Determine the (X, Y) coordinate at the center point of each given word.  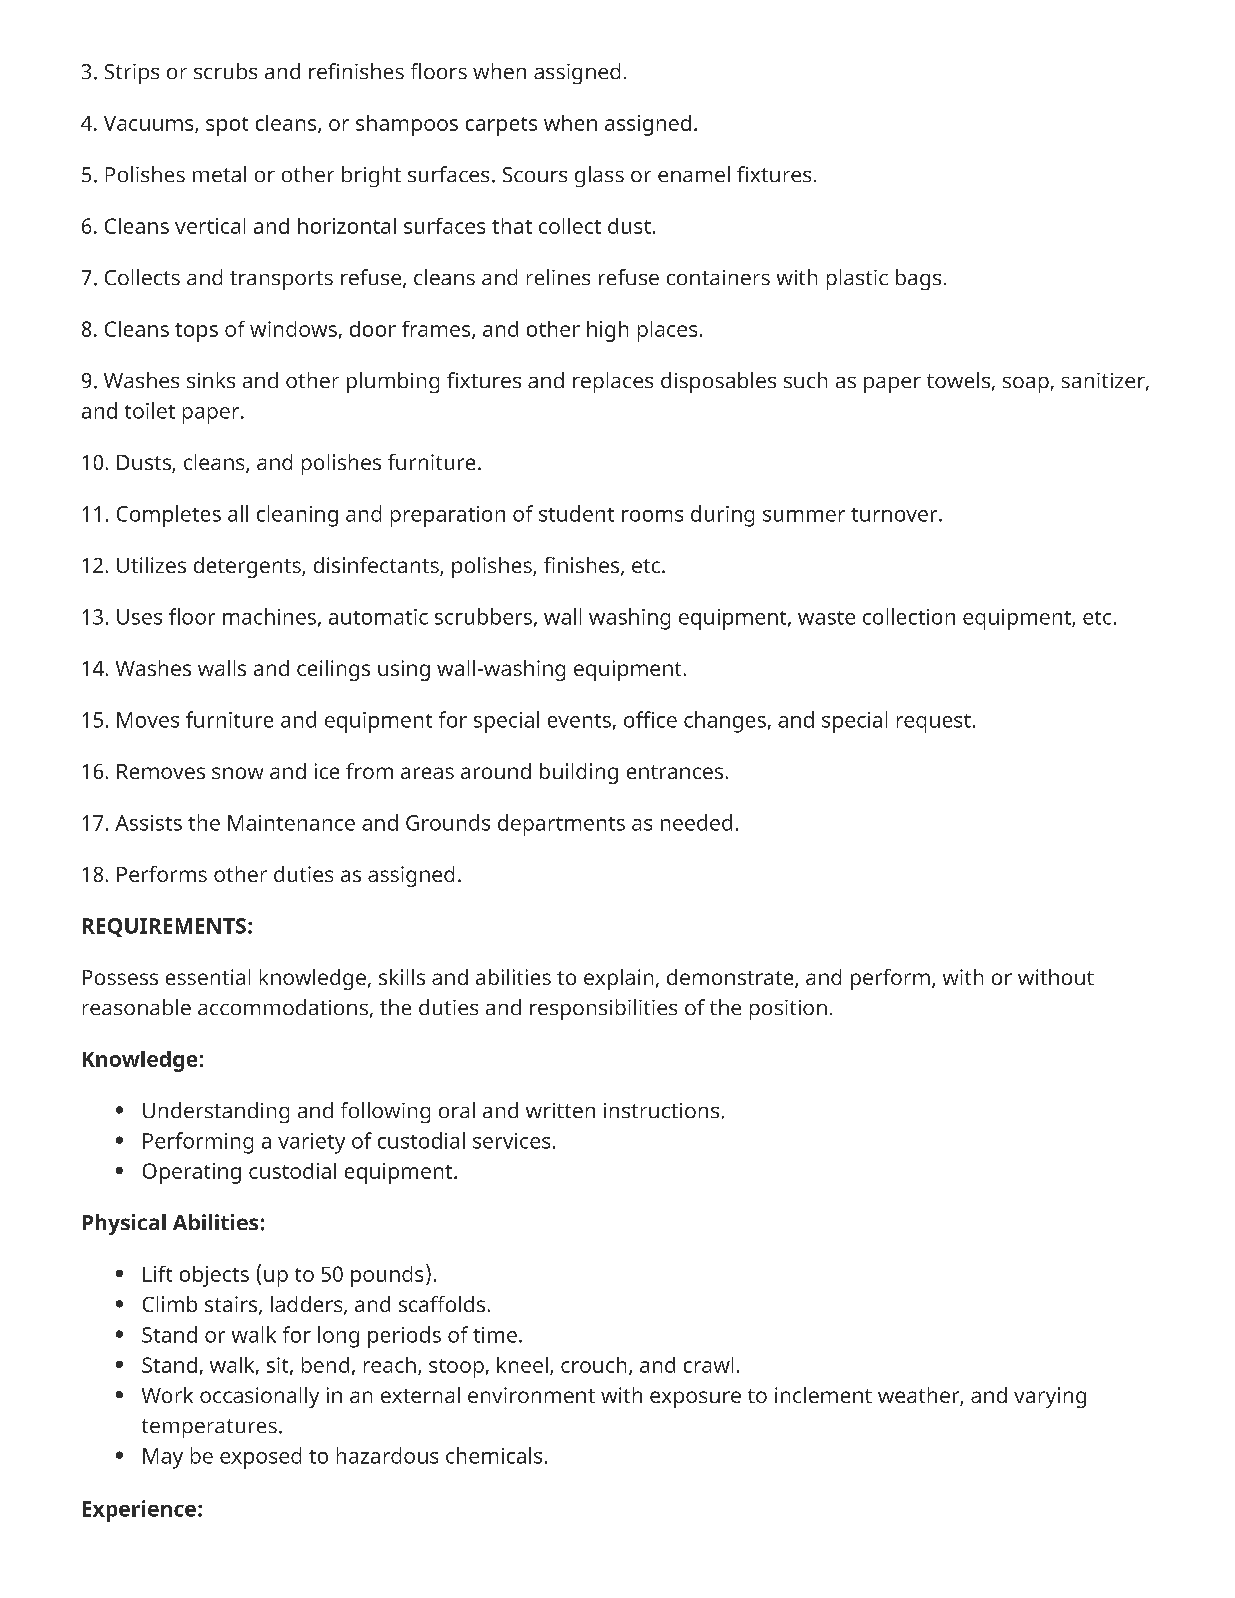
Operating (192, 1173)
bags (918, 279)
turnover (895, 515)
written (560, 1110)
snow (237, 773)
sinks (211, 380)
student (576, 513)
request (934, 723)
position (788, 1010)
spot (227, 126)
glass (599, 176)
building (579, 773)
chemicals (494, 1455)
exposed (260, 1458)
